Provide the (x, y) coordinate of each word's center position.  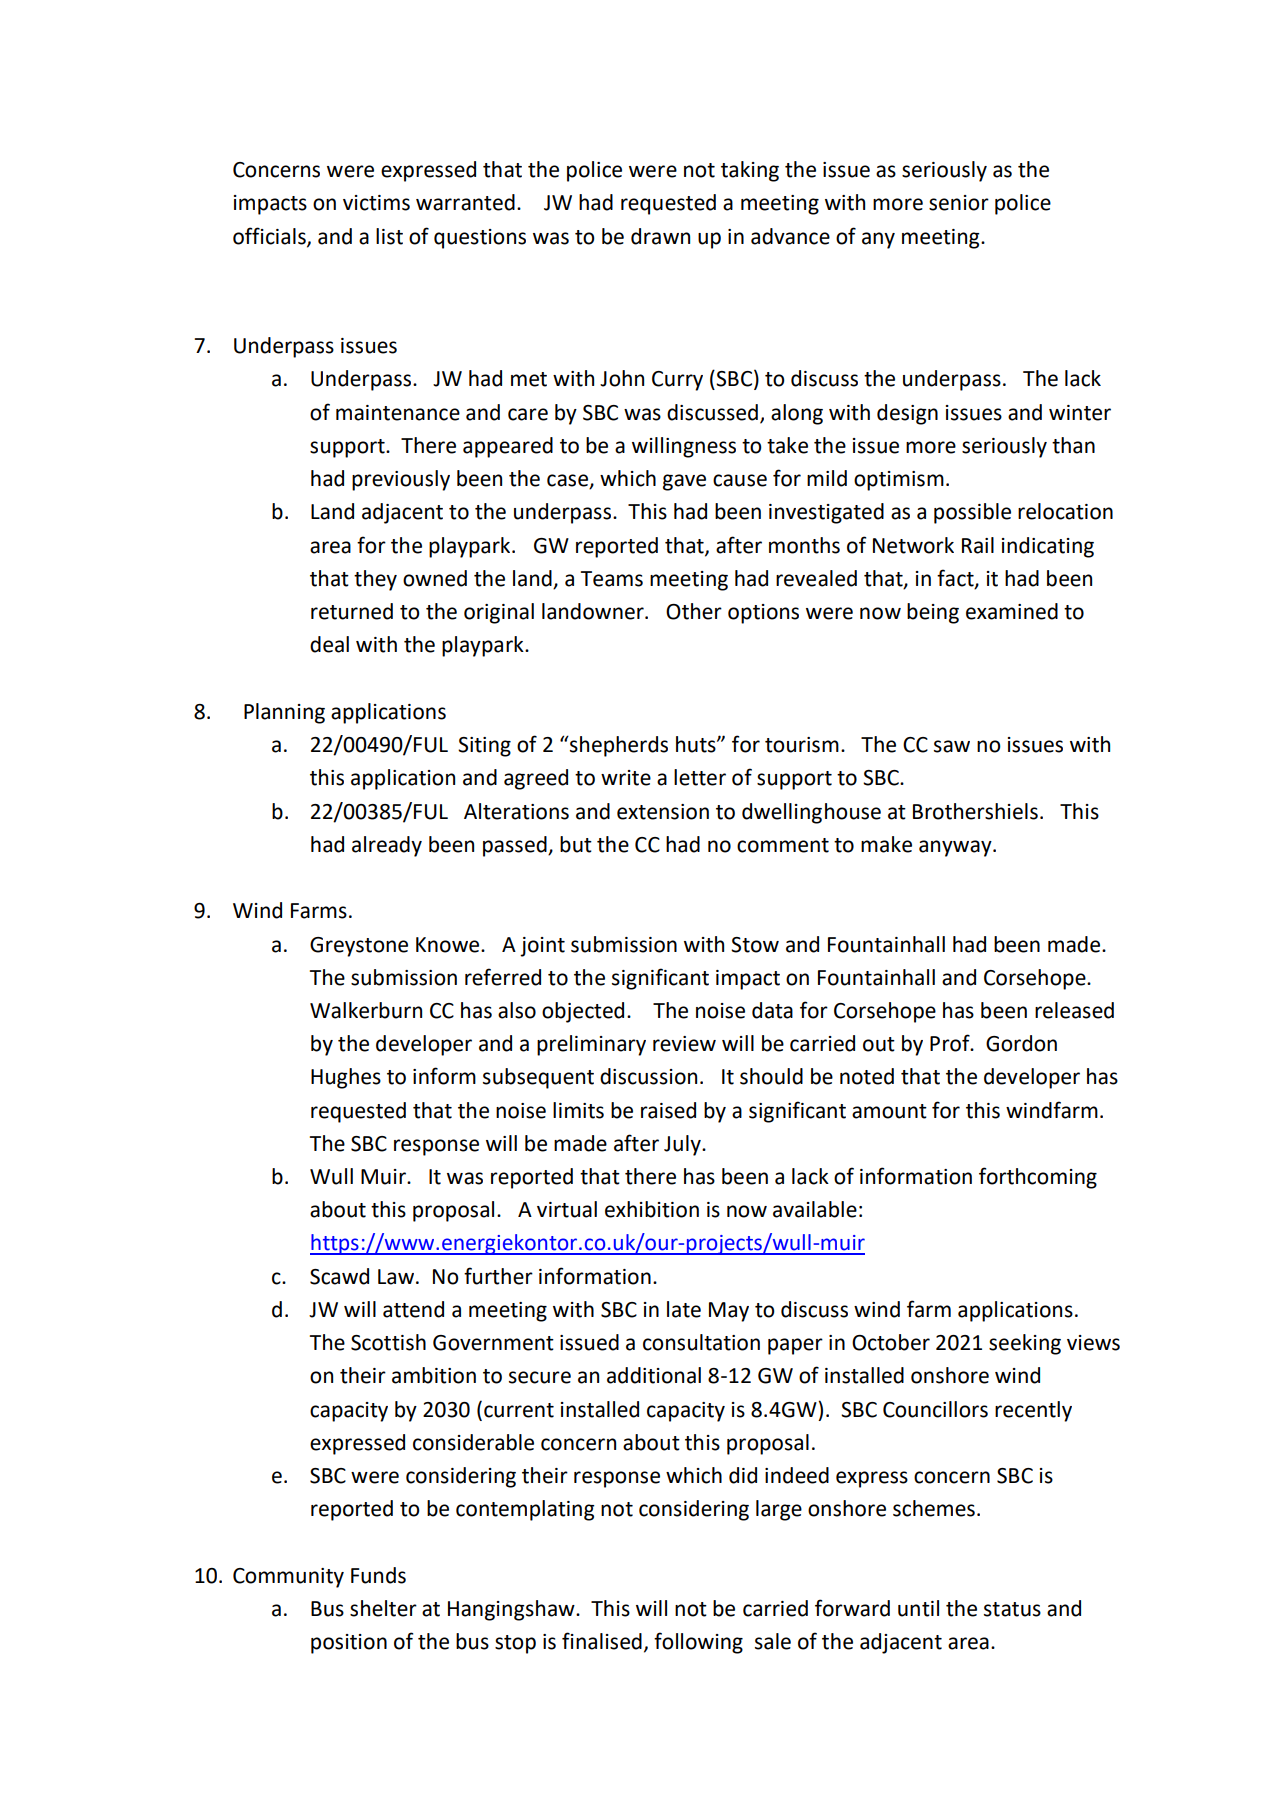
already (387, 846)
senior (959, 203)
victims (376, 203)
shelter (383, 1608)
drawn (660, 236)
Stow (755, 945)
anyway (956, 848)
